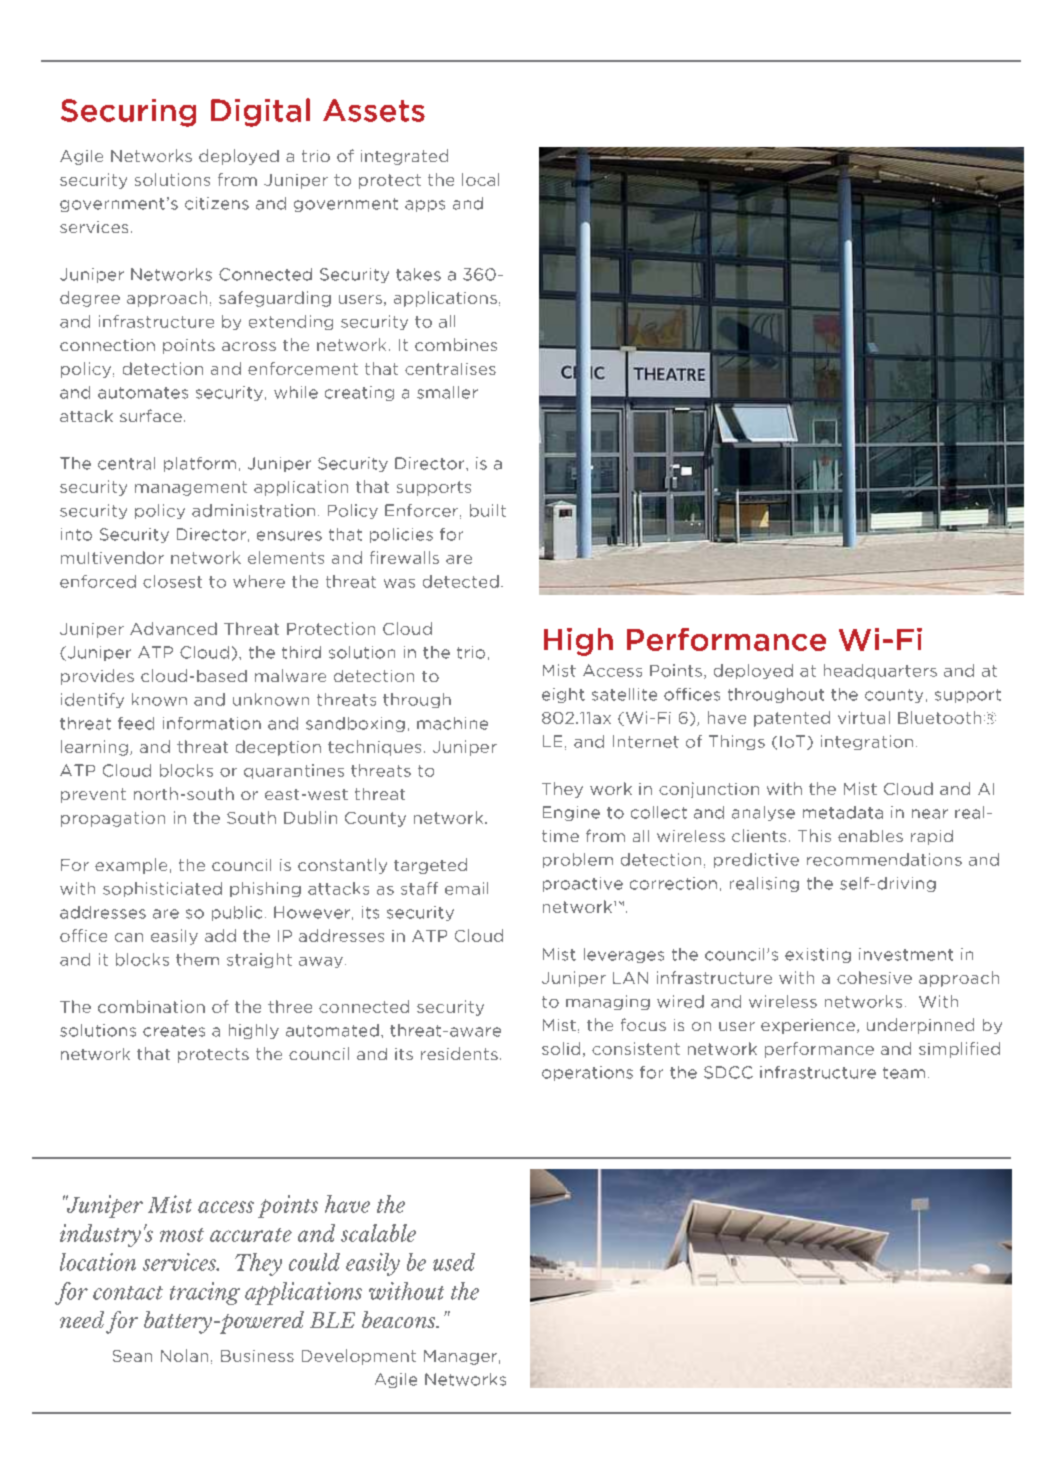 Image resolution: width=1042 pixels, height=1473 pixels. I want to click on apps, so click(425, 206).
